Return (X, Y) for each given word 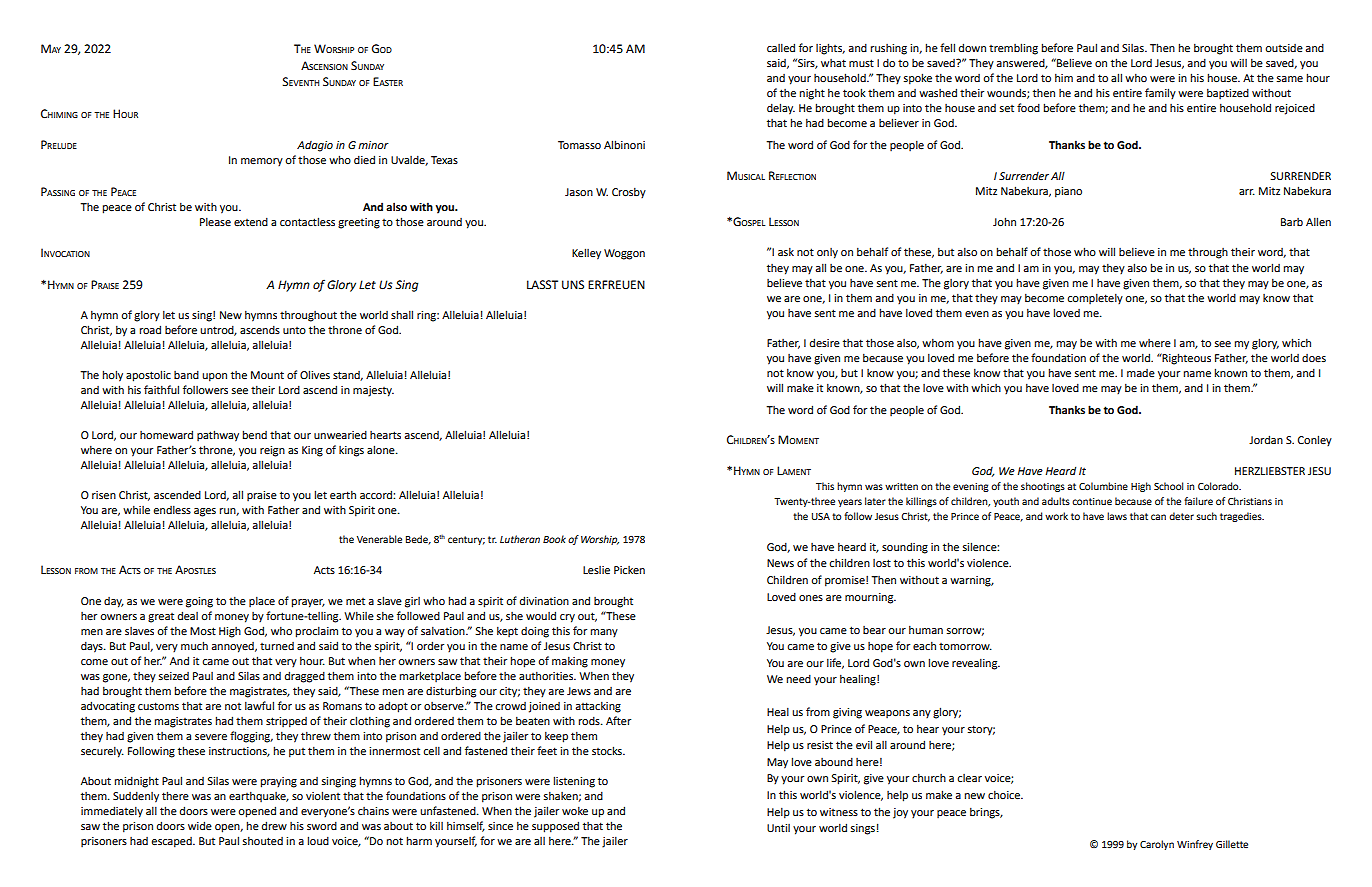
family (1160, 94)
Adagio (315, 146)
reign (272, 451)
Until (778, 828)
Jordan (1266, 439)
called (781, 47)
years (850, 503)
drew (274, 825)
